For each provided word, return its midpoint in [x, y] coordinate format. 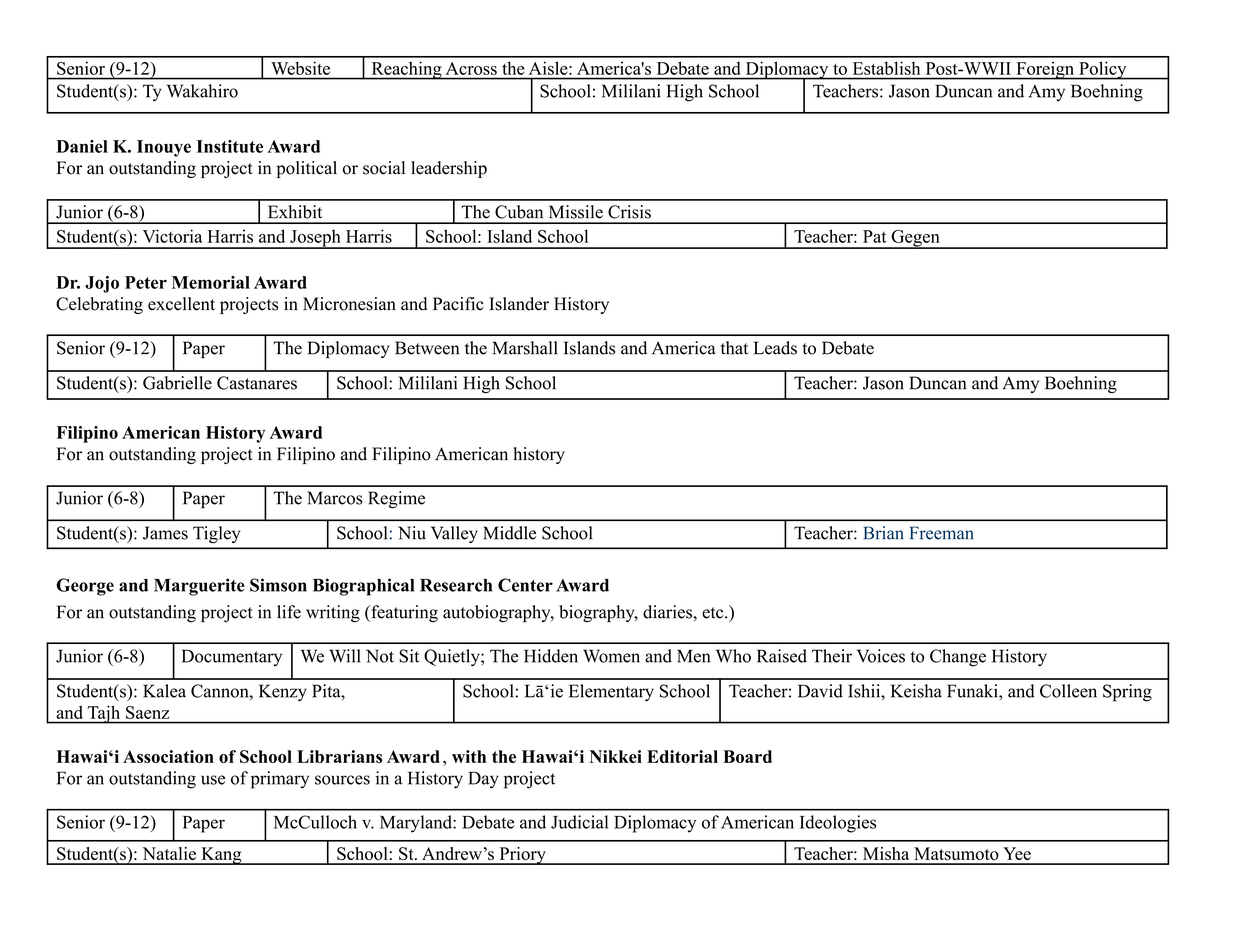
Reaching [406, 70]
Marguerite [199, 587]
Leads [775, 348]
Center [525, 585]
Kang [221, 856]
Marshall [525, 348]
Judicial [579, 822]
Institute [230, 146]
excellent [181, 304]
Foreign [1045, 70]
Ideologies [838, 824]
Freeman [942, 533]
